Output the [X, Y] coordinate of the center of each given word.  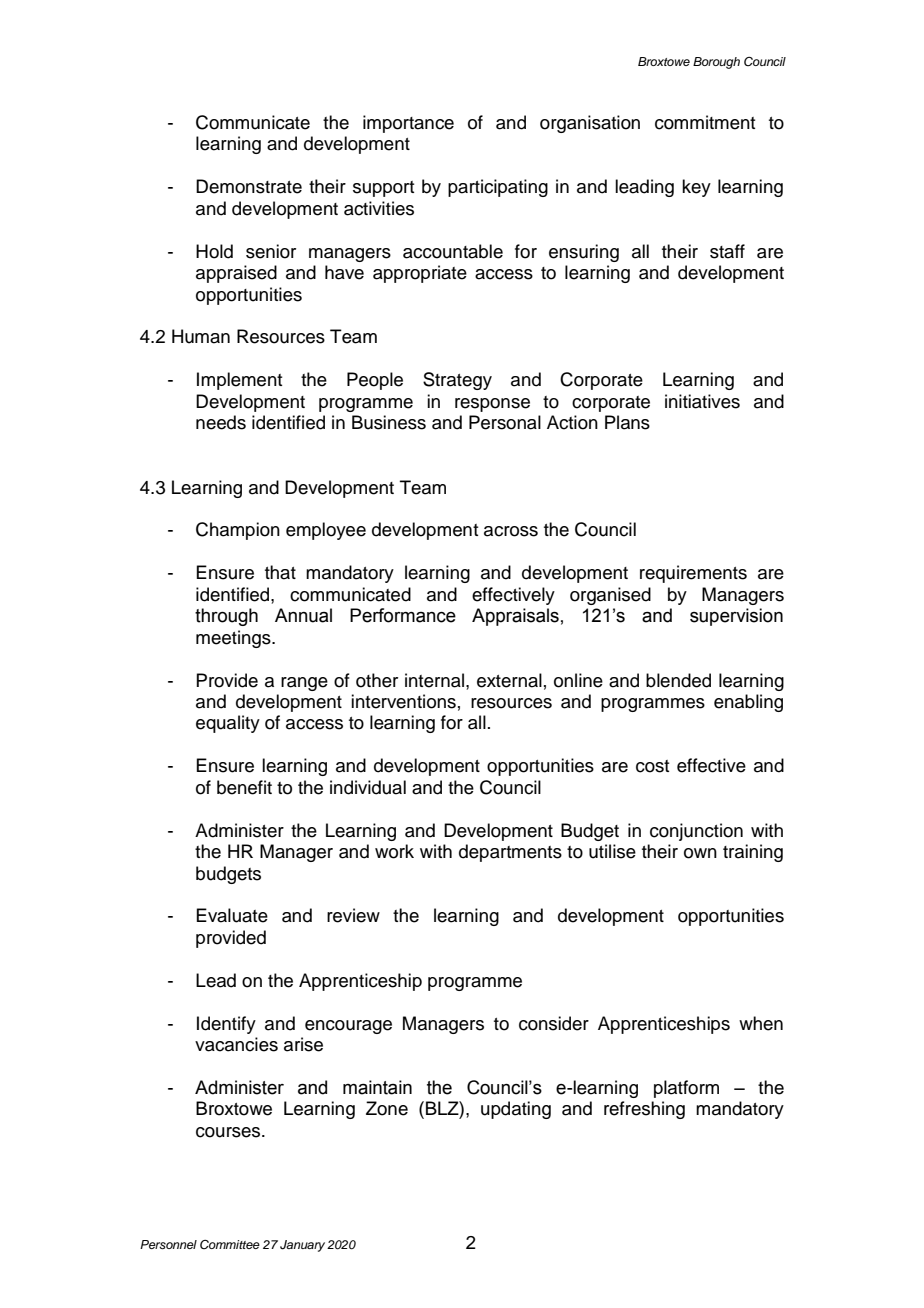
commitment [705, 122]
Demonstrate [249, 186]
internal [436, 680]
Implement [239, 381]
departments [510, 853]
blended [678, 680]
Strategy [457, 381]
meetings [234, 639]
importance [408, 124]
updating [516, 1110]
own [700, 853]
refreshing [644, 1110]
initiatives [702, 401]
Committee [230, 1244]
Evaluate [232, 915]
